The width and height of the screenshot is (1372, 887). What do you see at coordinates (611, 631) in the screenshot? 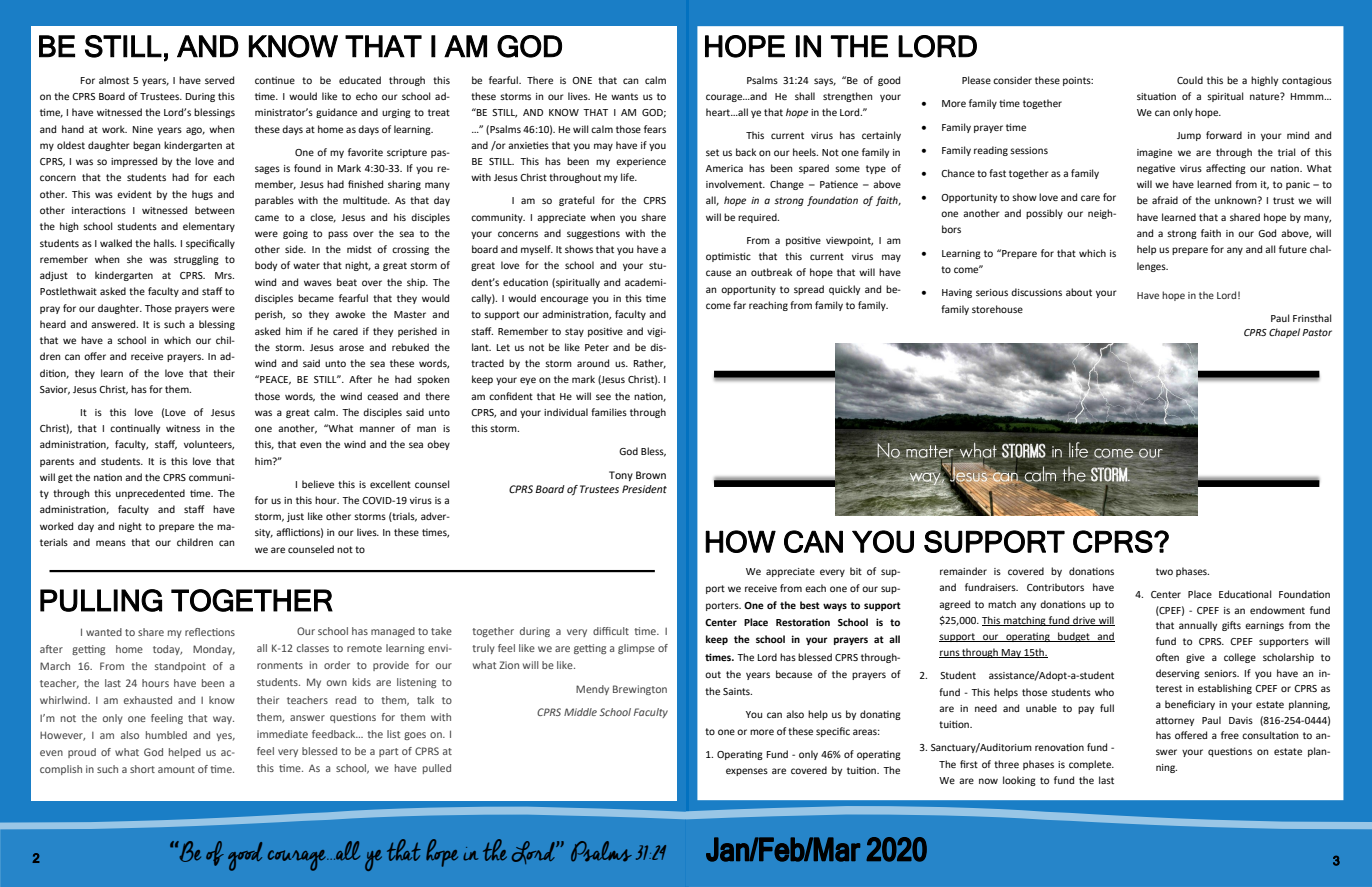
I see `difficult` at bounding box center [611, 631].
